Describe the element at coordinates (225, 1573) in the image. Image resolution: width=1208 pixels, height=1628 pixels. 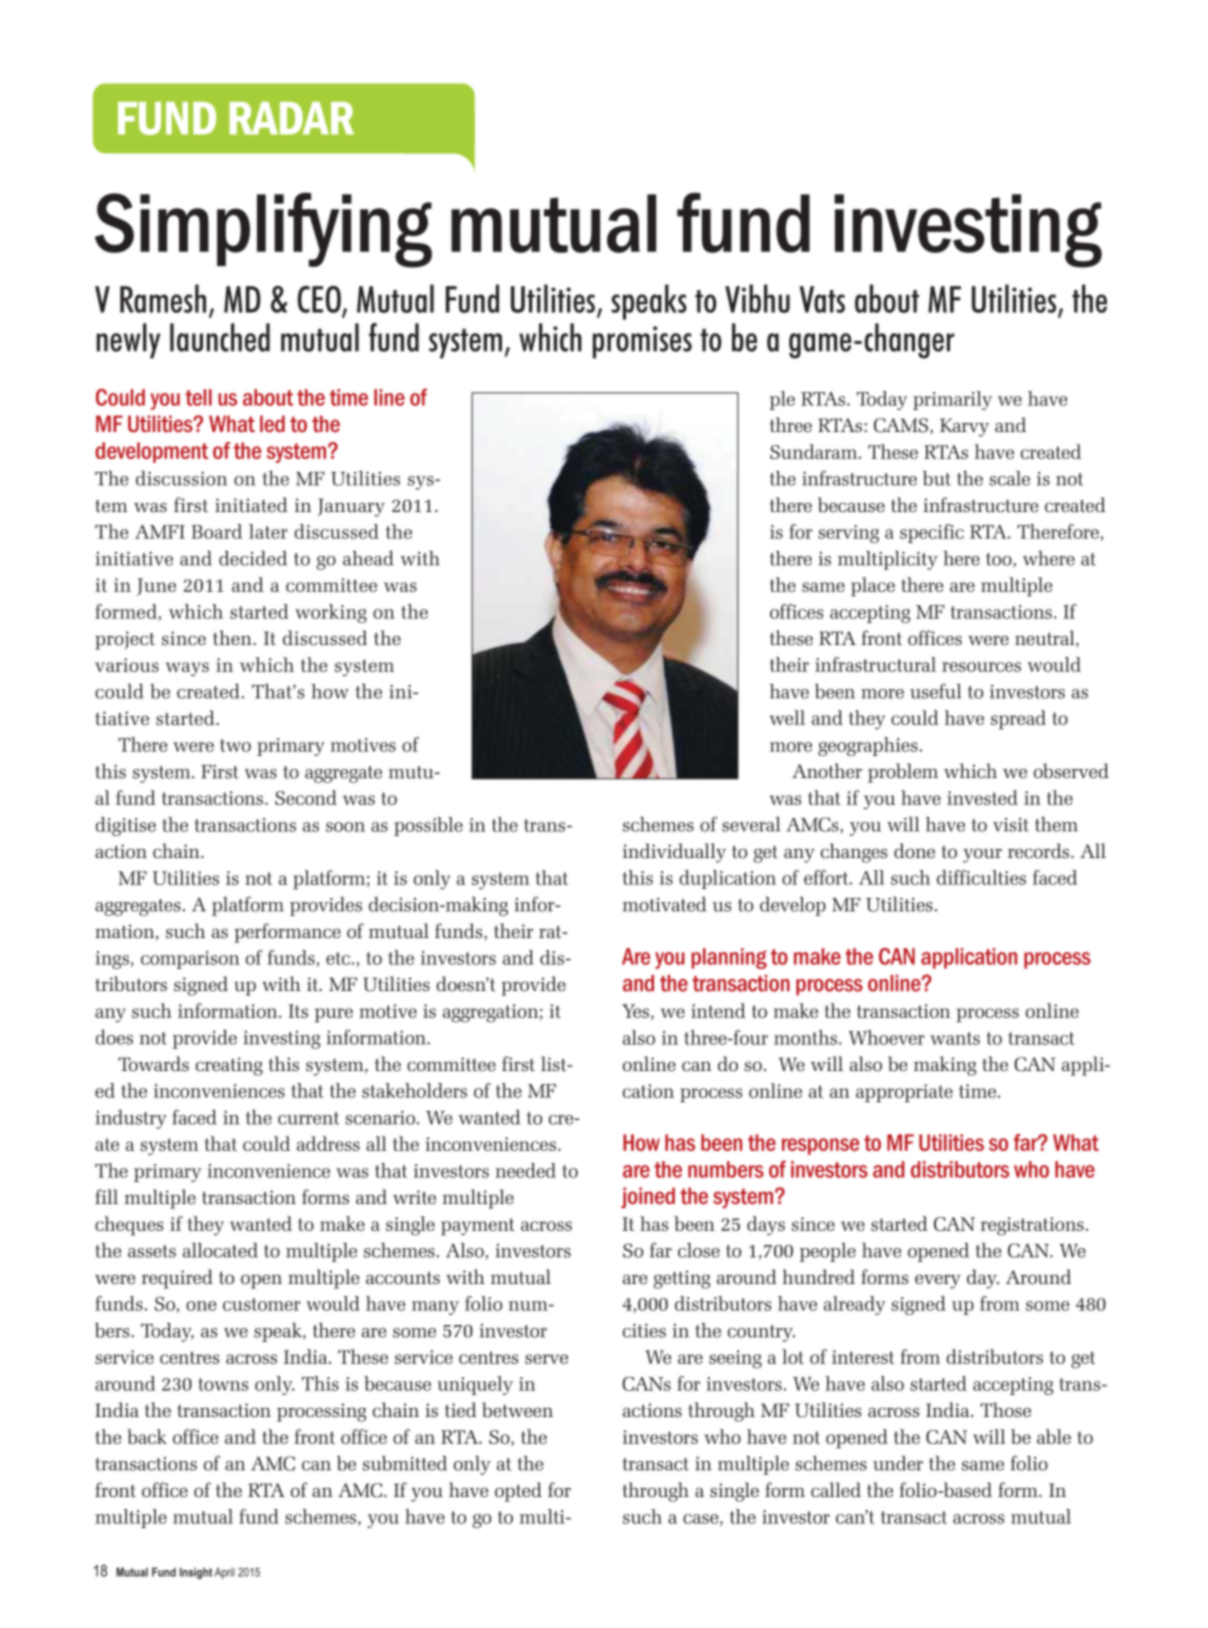
I see `April` at that location.
